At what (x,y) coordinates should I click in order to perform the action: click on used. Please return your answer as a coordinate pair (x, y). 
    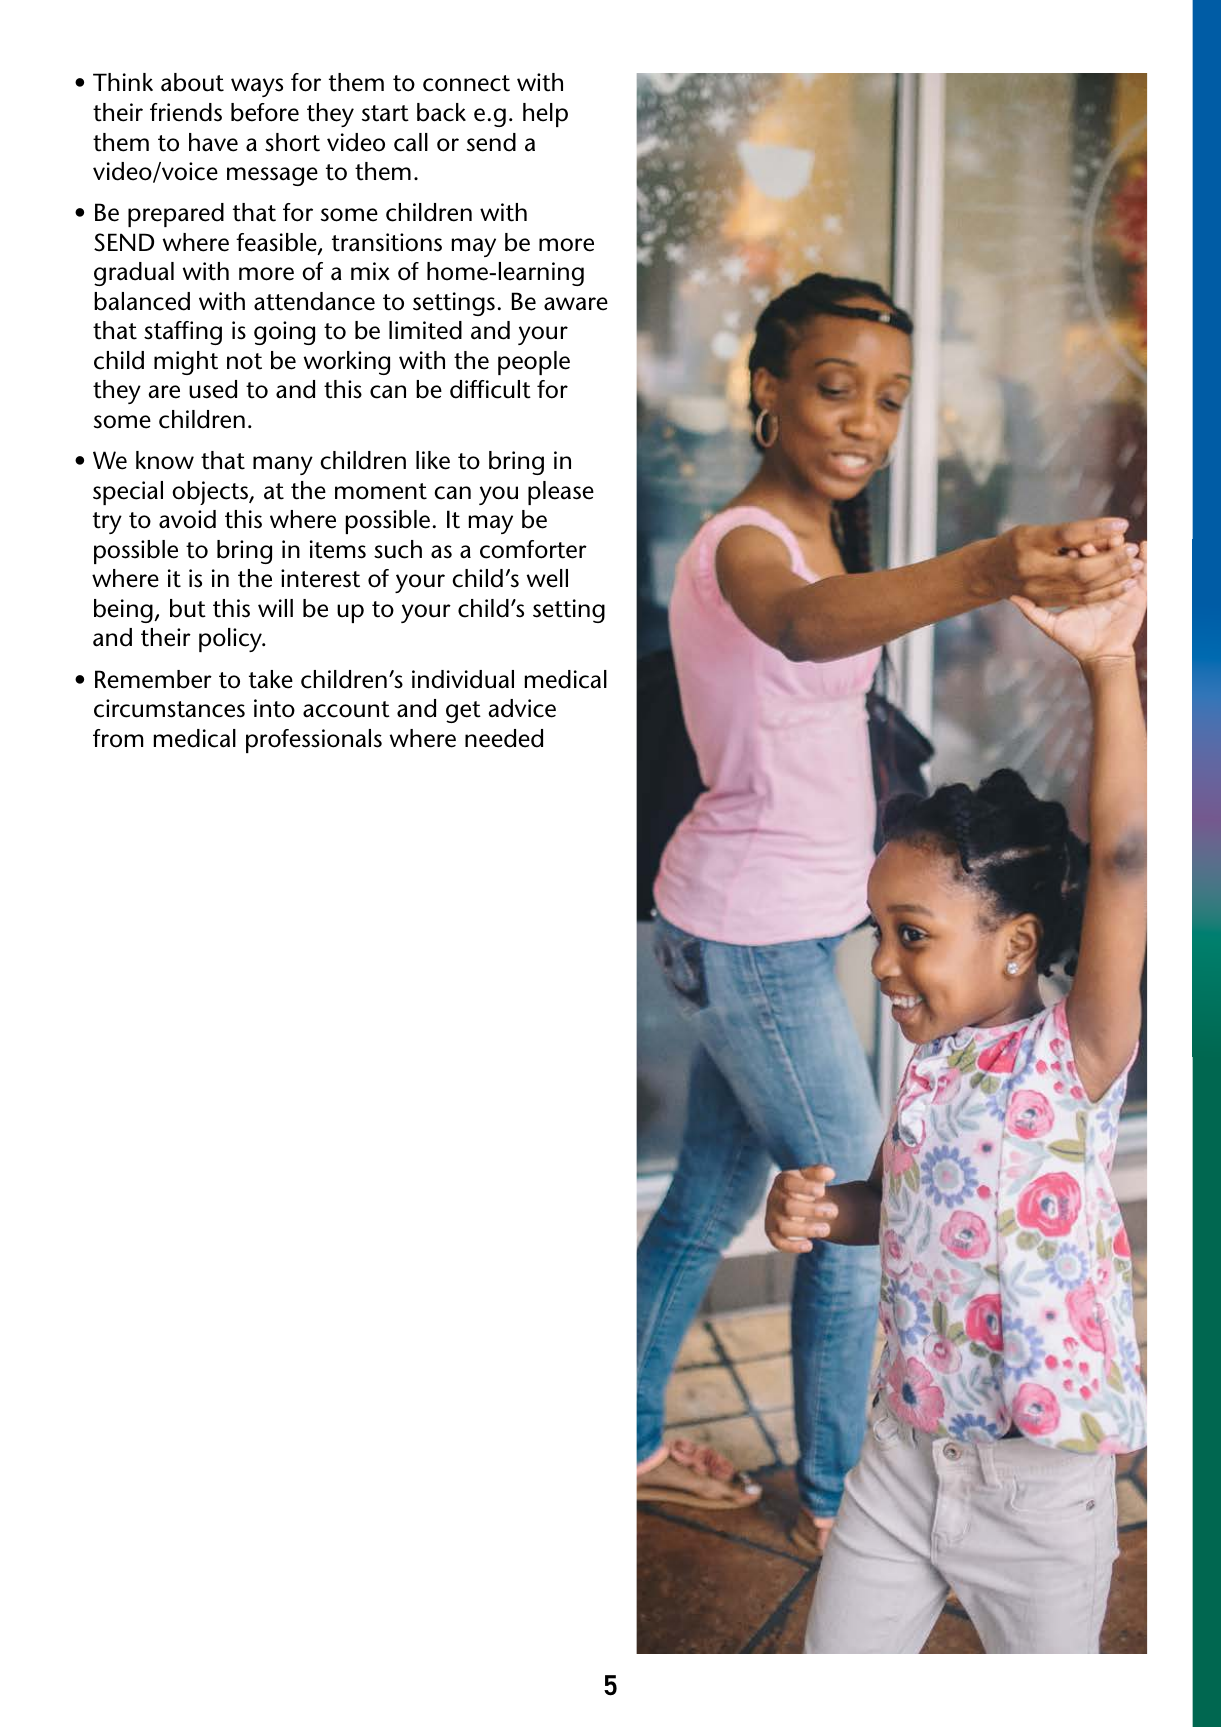
    Looking at the image, I should click on (213, 389).
